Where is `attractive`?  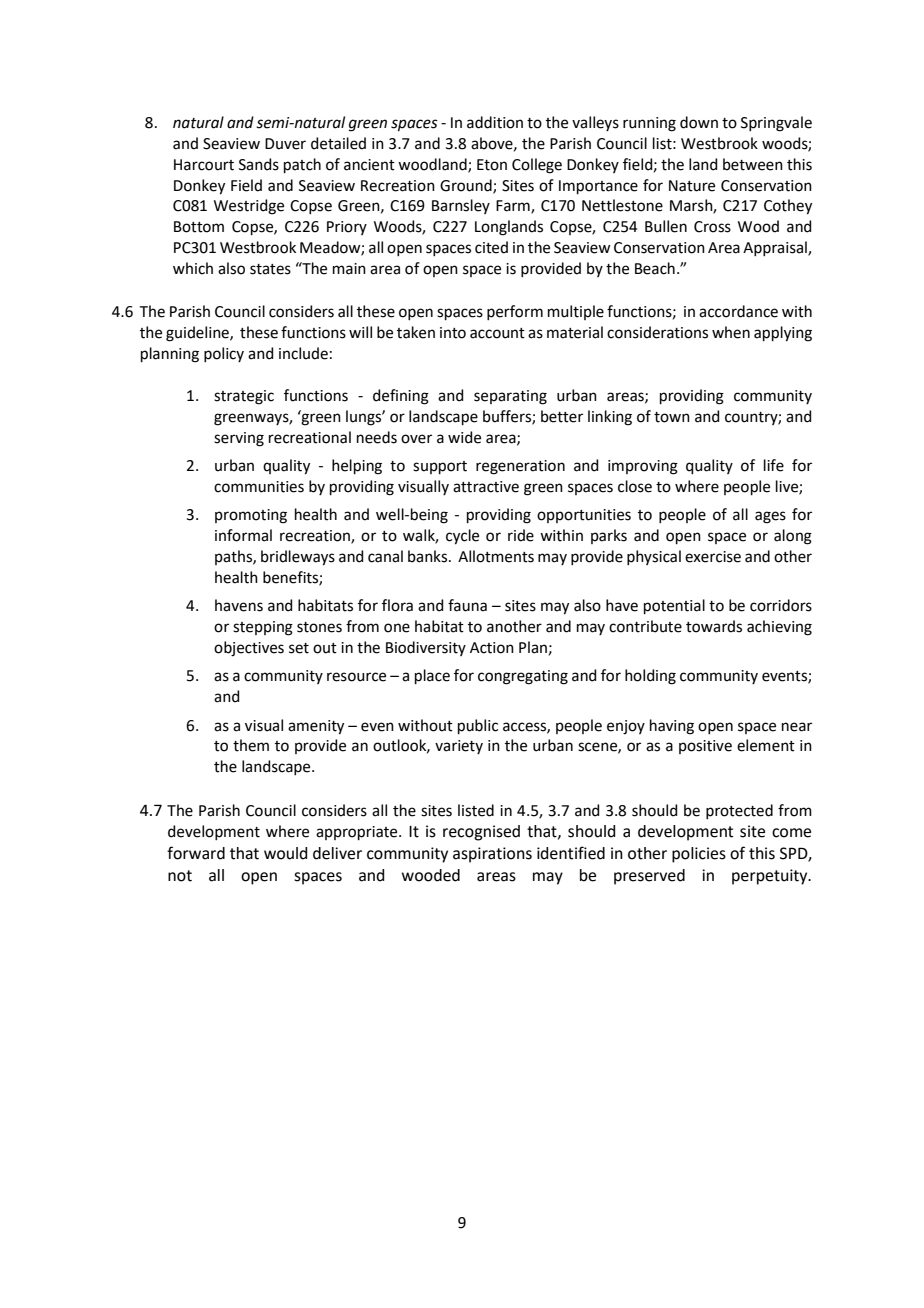 attractive is located at coordinates (486, 487).
